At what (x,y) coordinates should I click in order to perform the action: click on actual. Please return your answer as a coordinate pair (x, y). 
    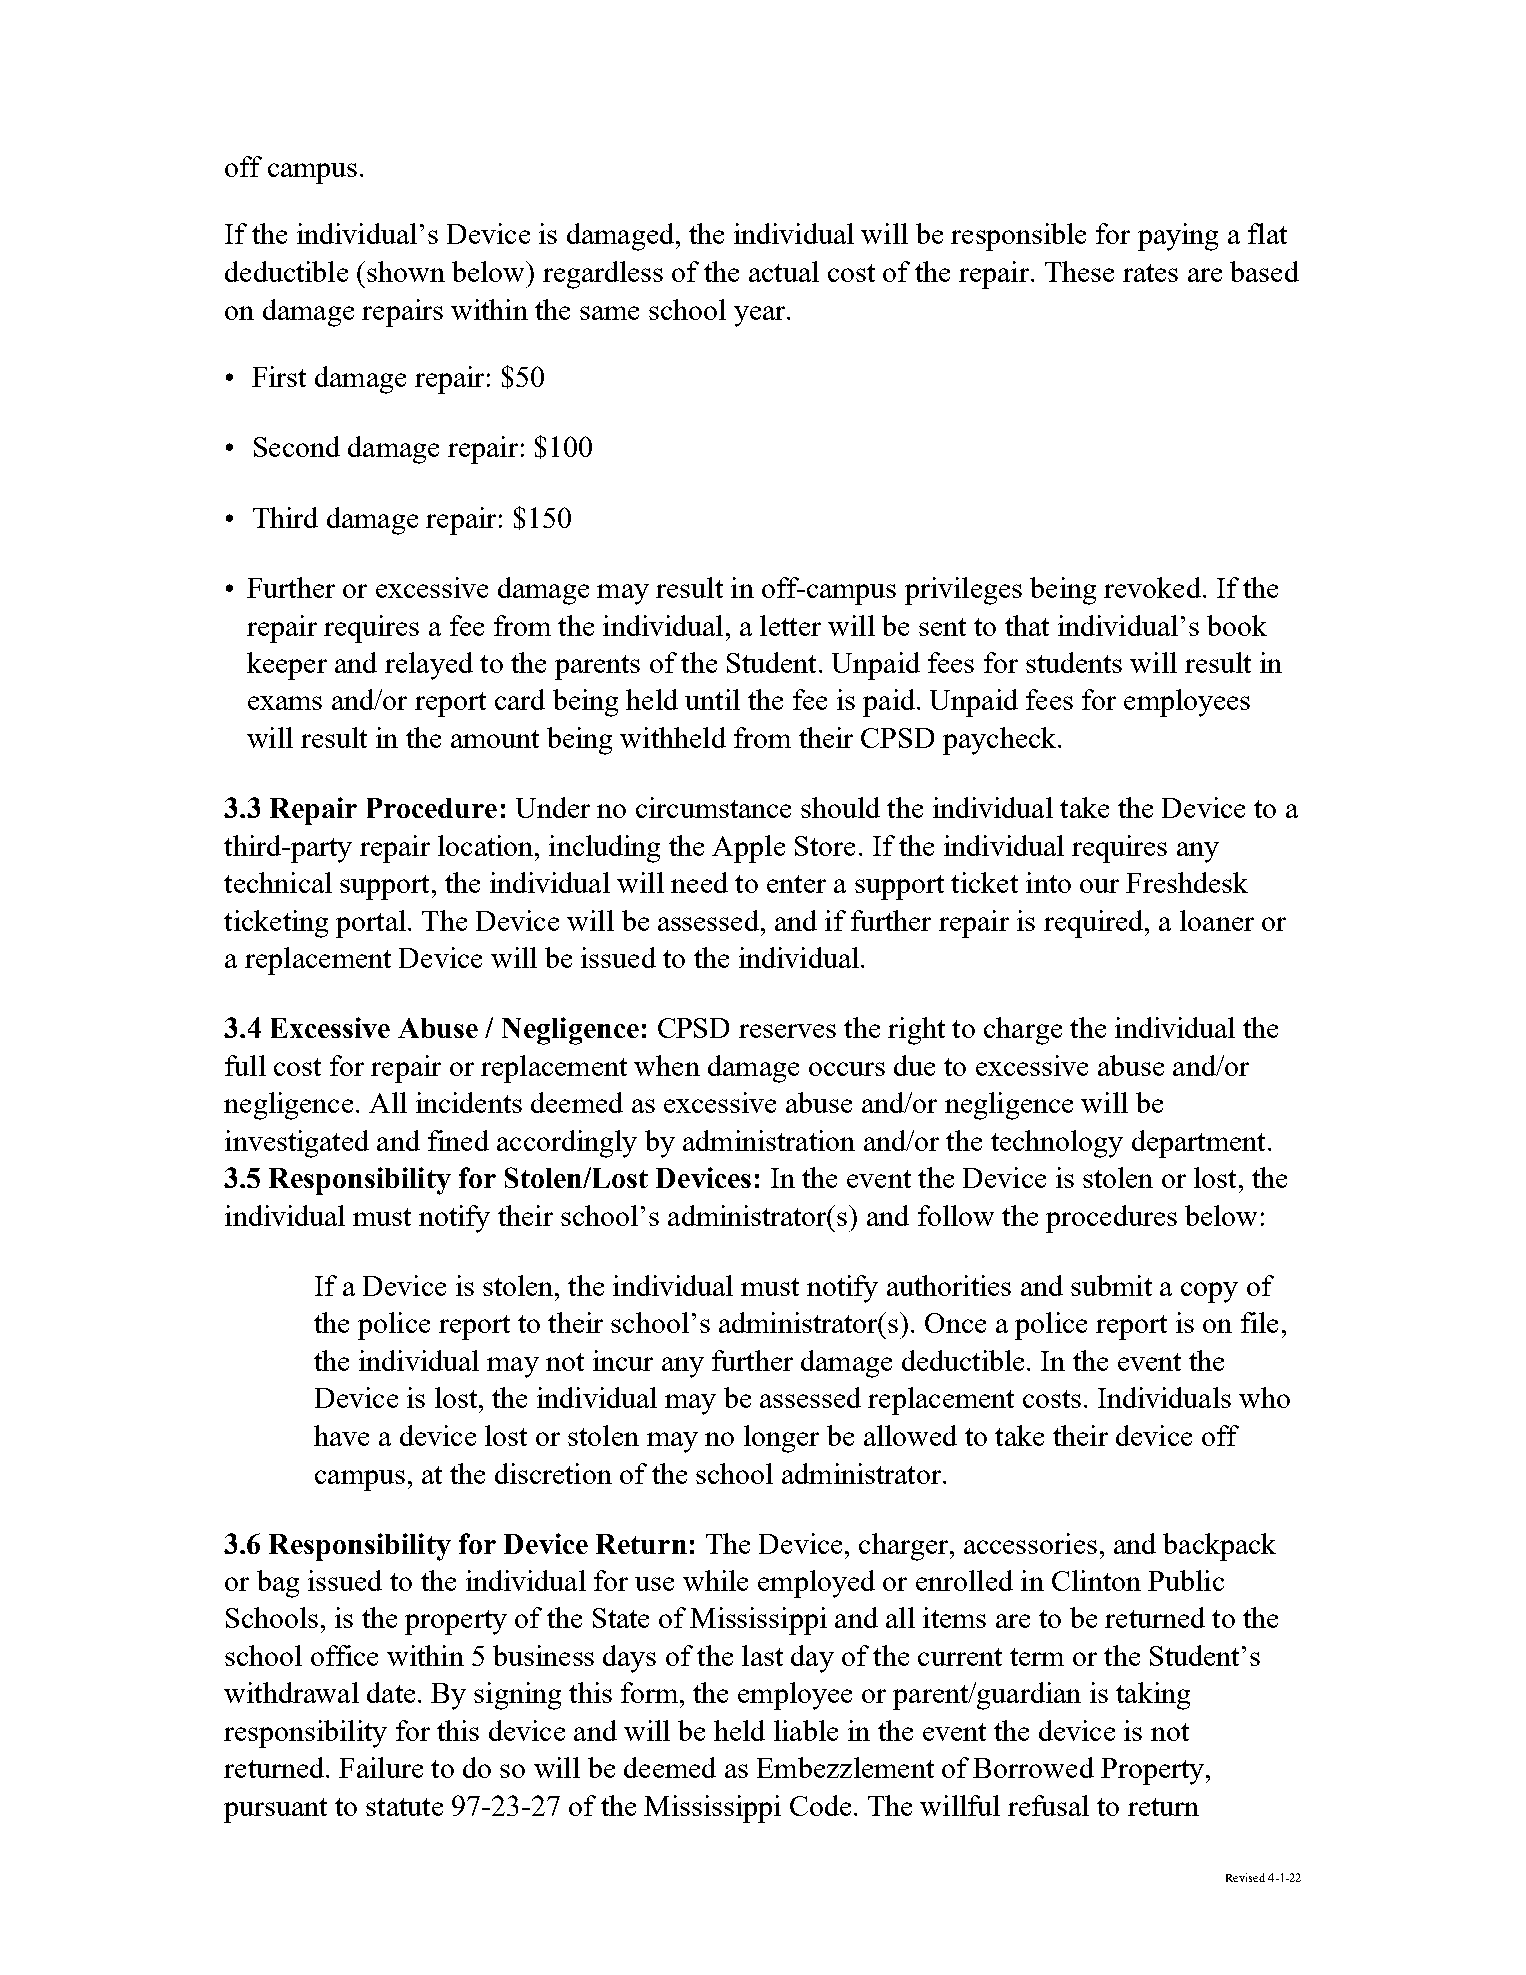
    Looking at the image, I should click on (784, 271).
